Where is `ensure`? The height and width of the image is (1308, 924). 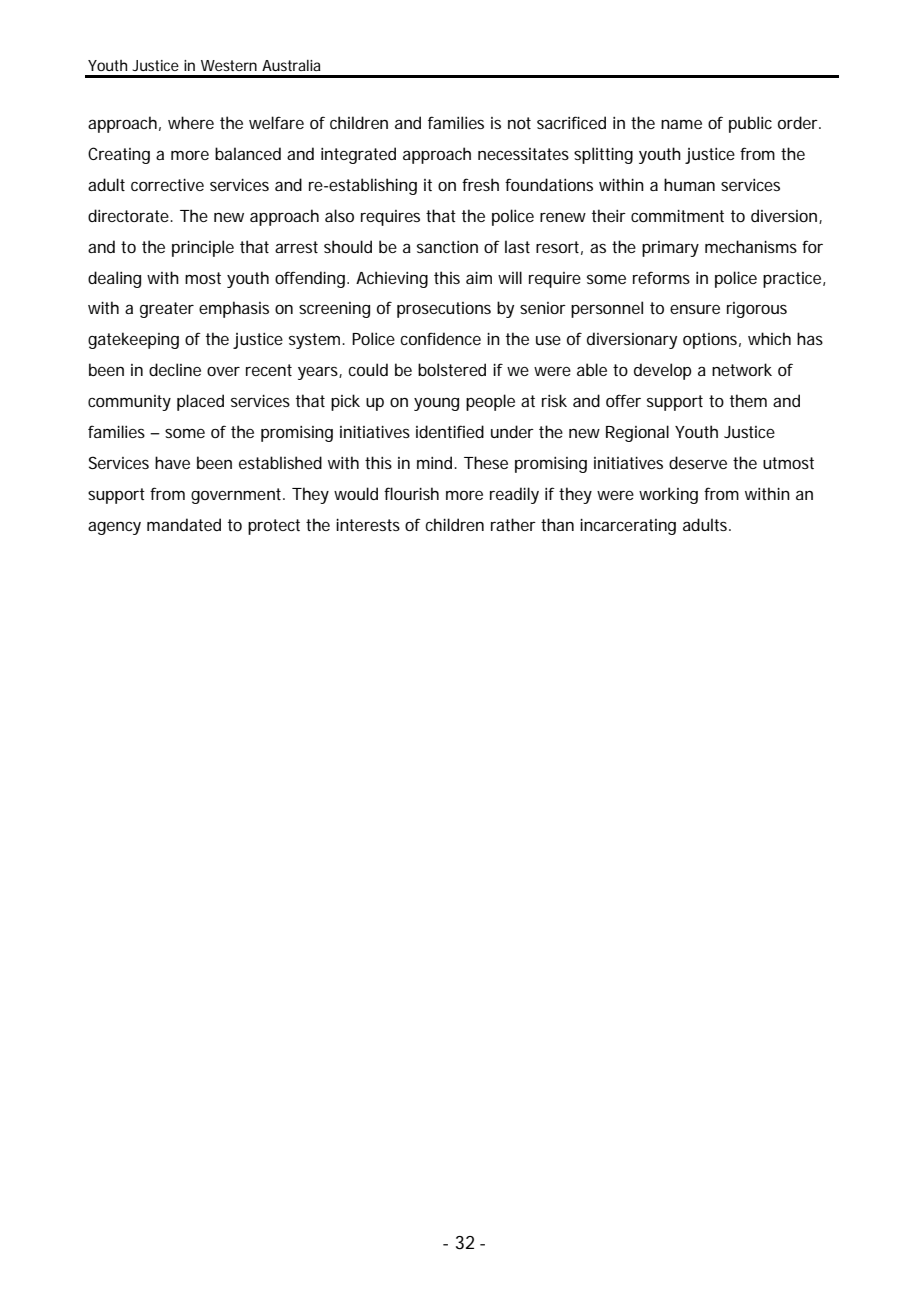 ensure is located at coordinates (695, 309).
